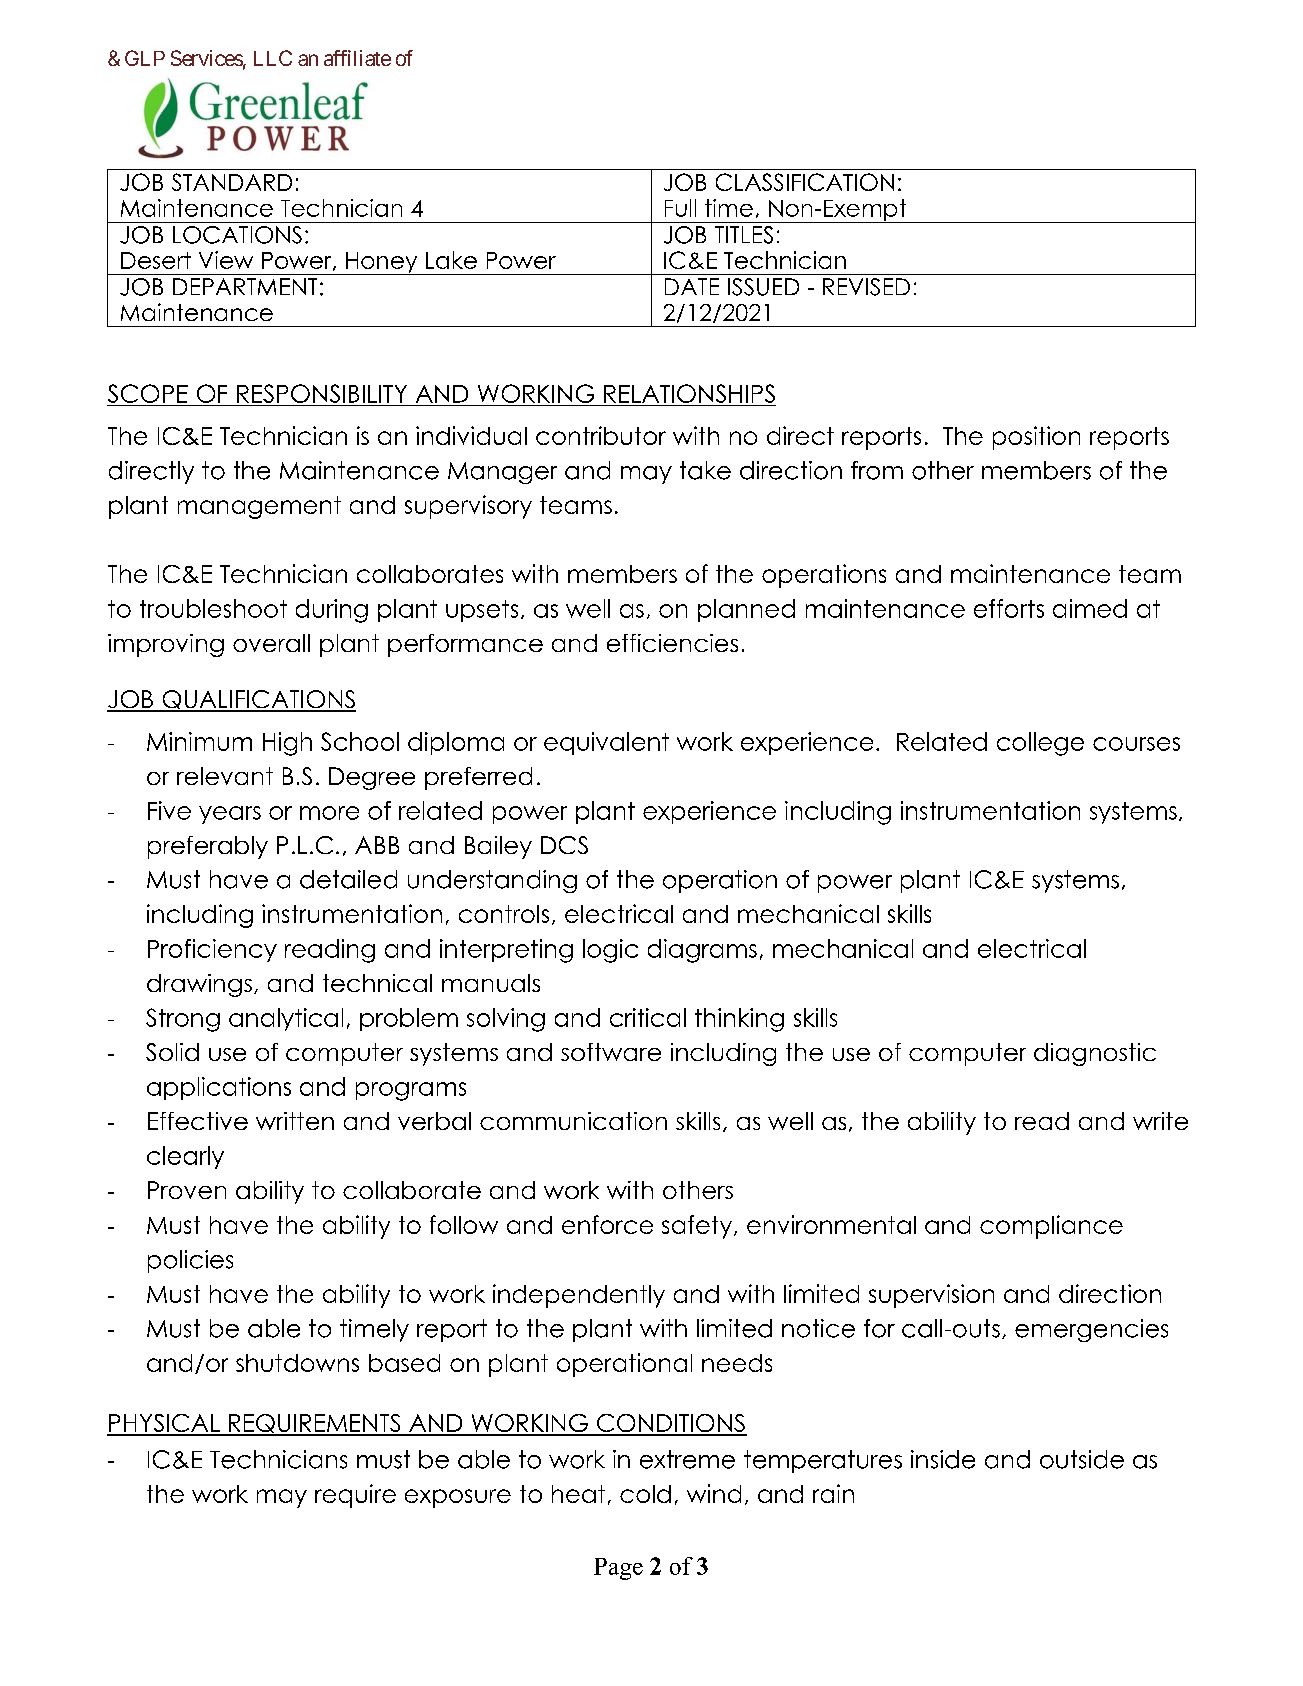 This document has height=1686, width=1303. I want to click on CLASSIFICATION, so click(805, 182).
